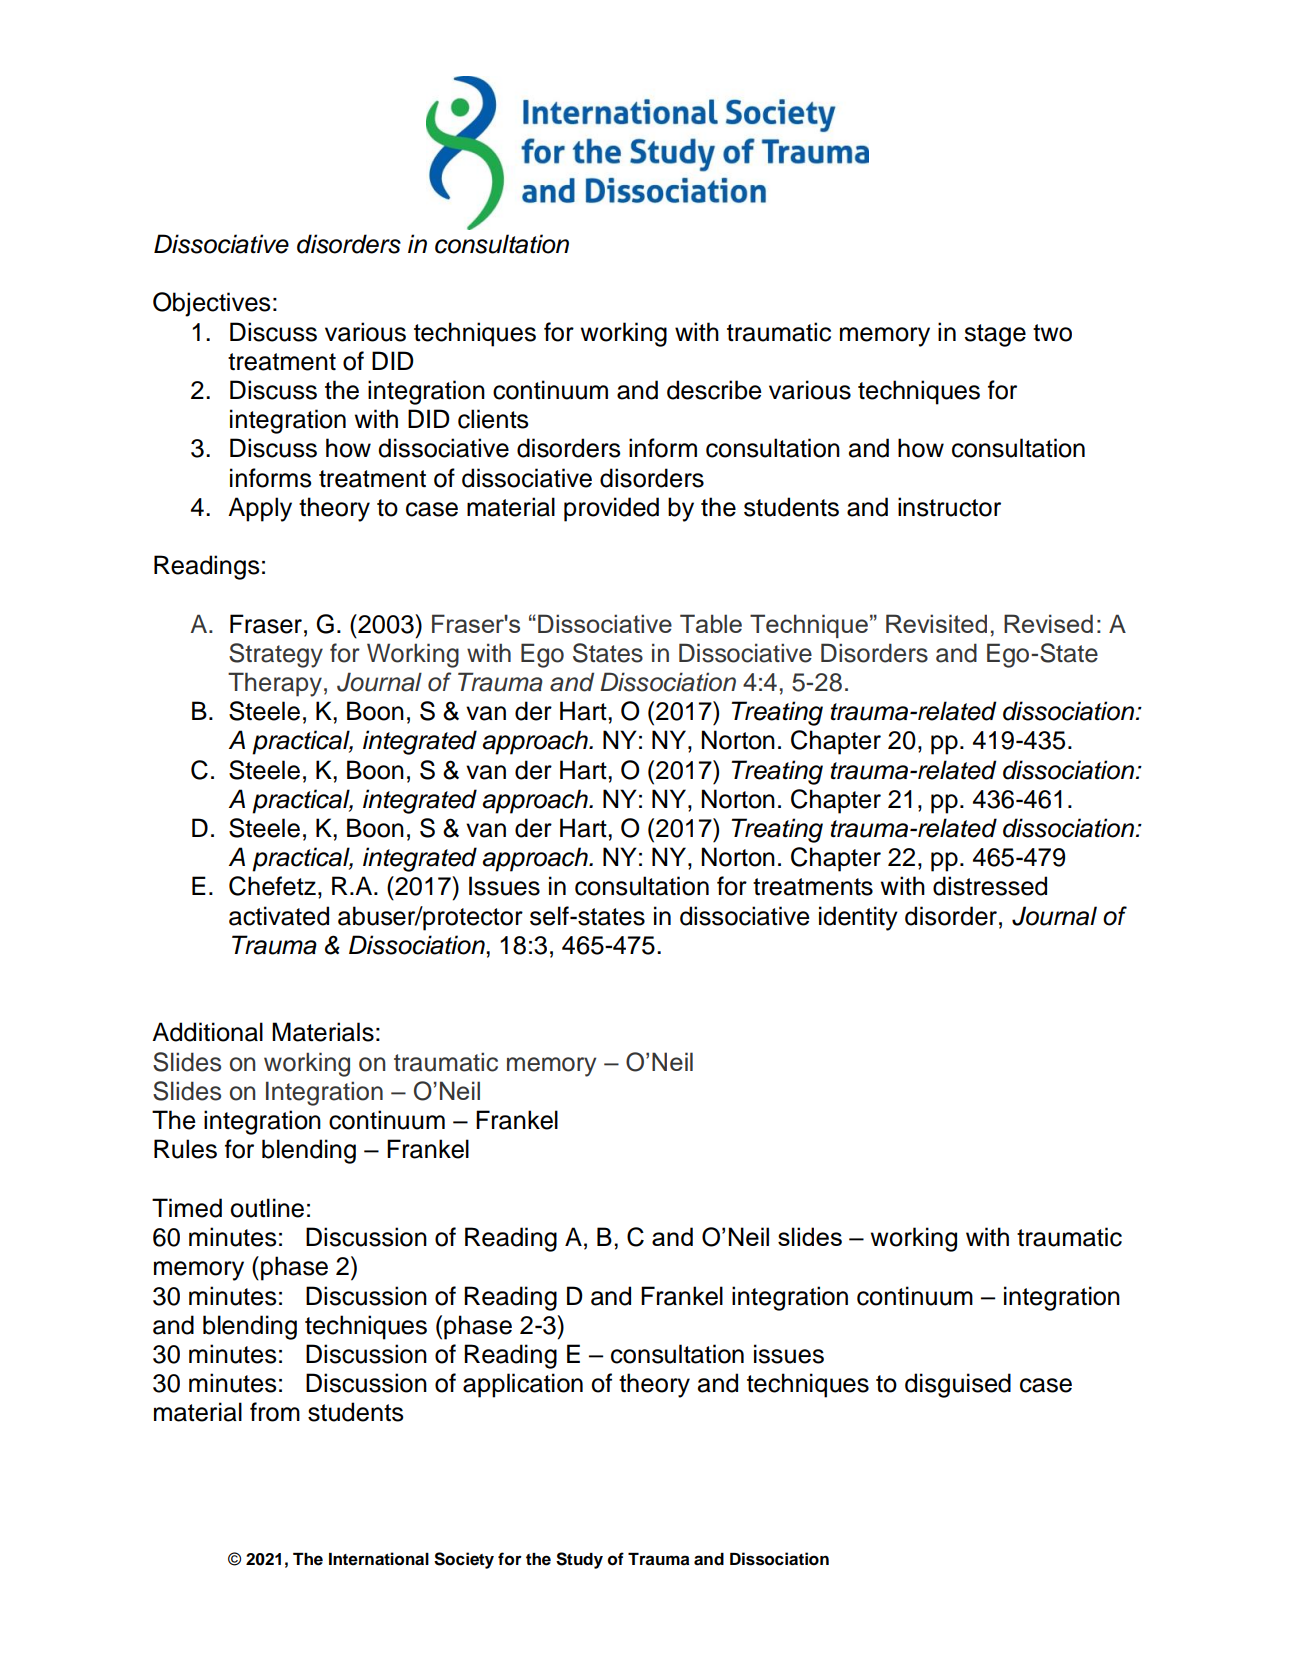 The width and height of the screenshot is (1295, 1676). What do you see at coordinates (858, 918) in the screenshot?
I see `identity` at bounding box center [858, 918].
